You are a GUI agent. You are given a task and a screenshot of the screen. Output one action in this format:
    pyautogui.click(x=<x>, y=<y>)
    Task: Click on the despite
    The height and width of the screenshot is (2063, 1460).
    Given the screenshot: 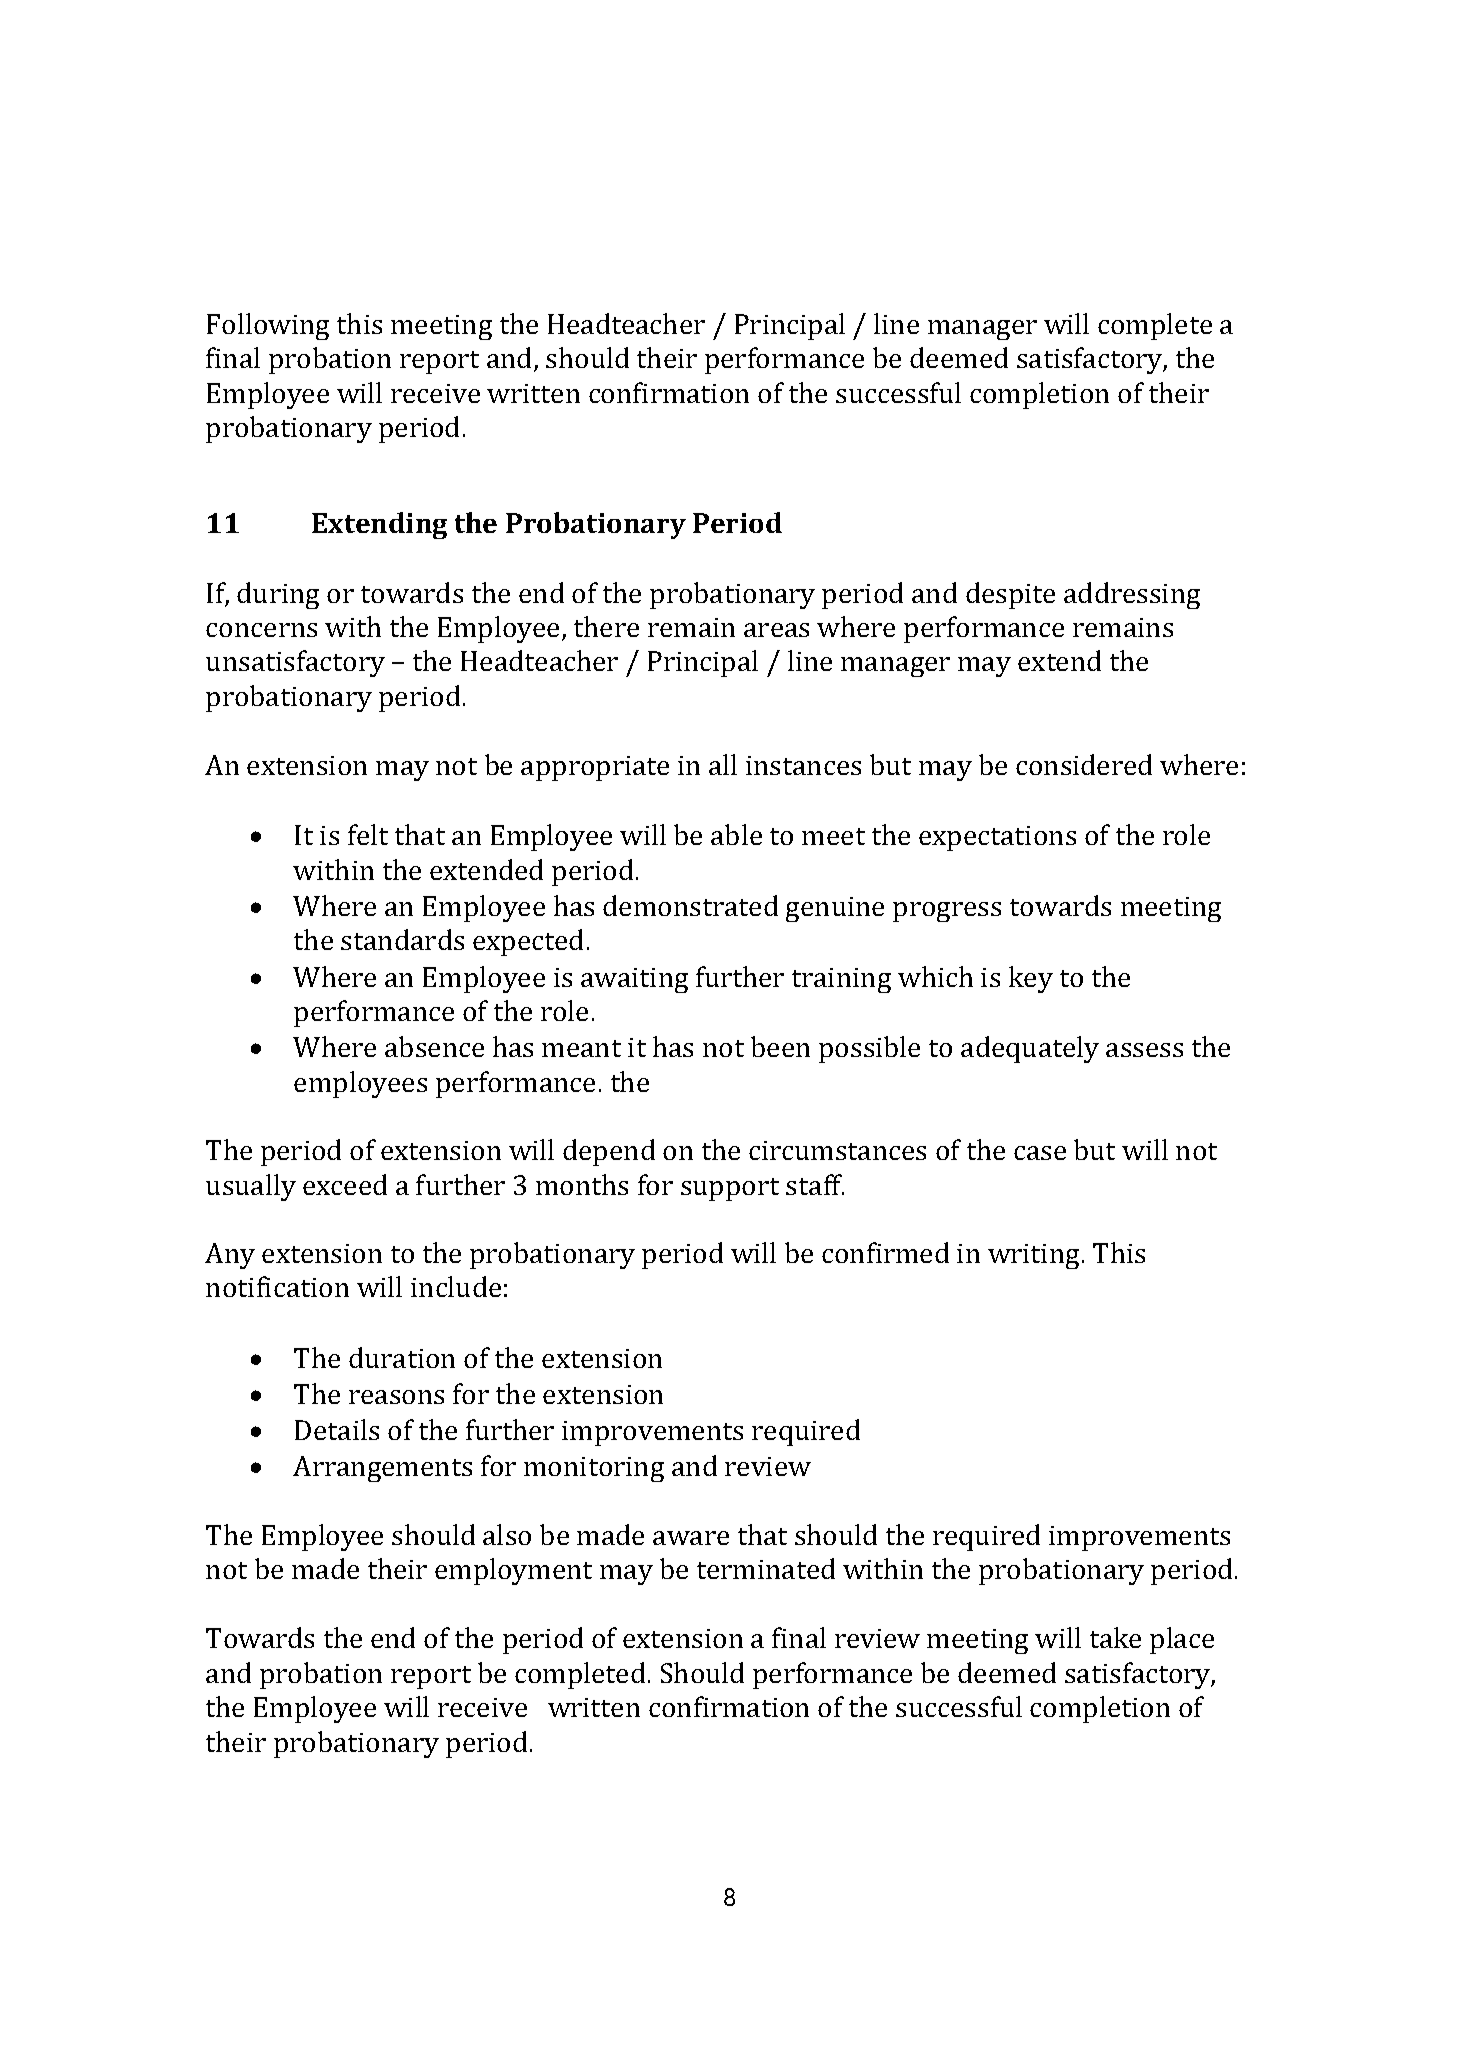 What is the action you would take?
    pyautogui.click(x=1010, y=595)
